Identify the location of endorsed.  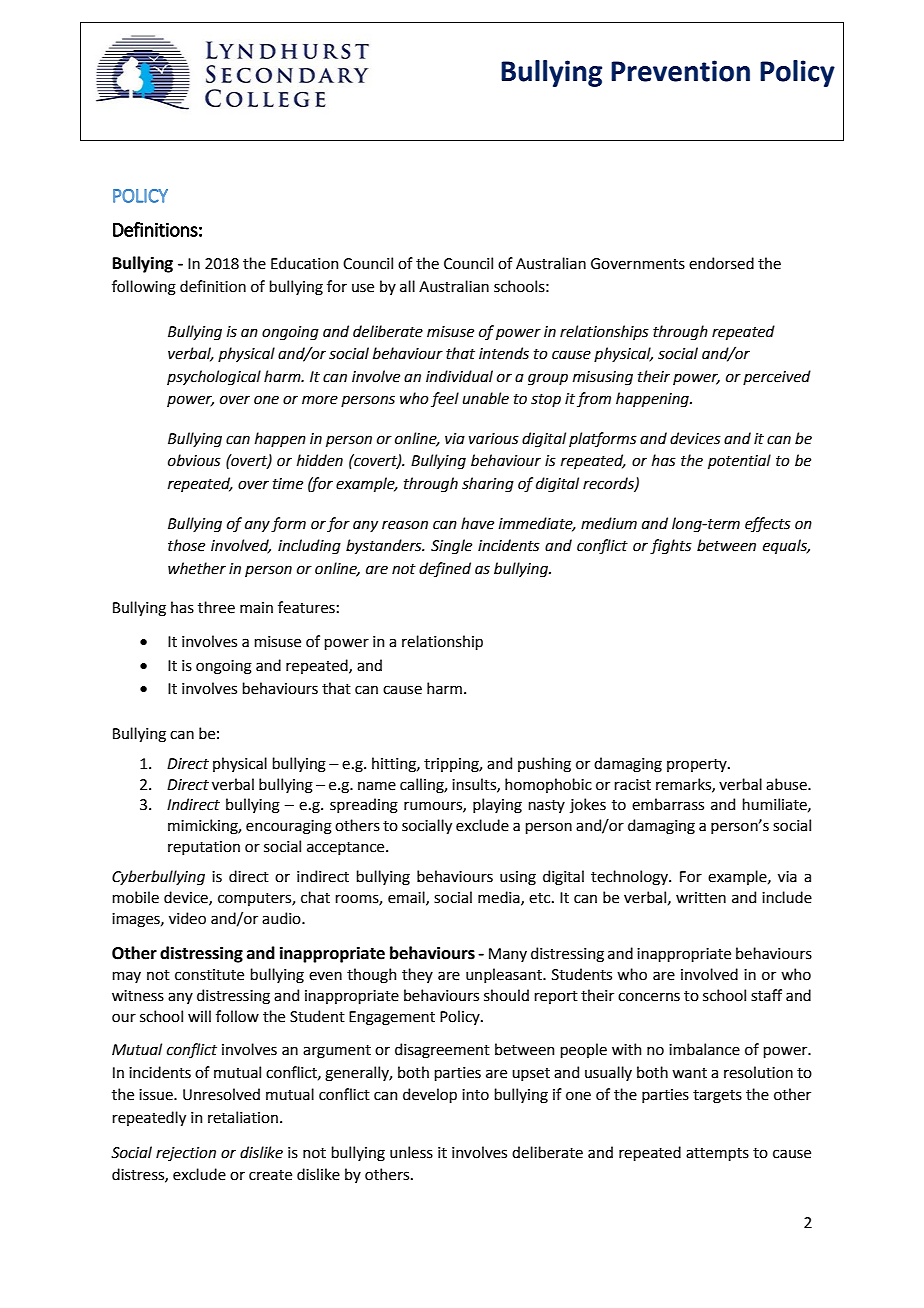
(721, 263).
